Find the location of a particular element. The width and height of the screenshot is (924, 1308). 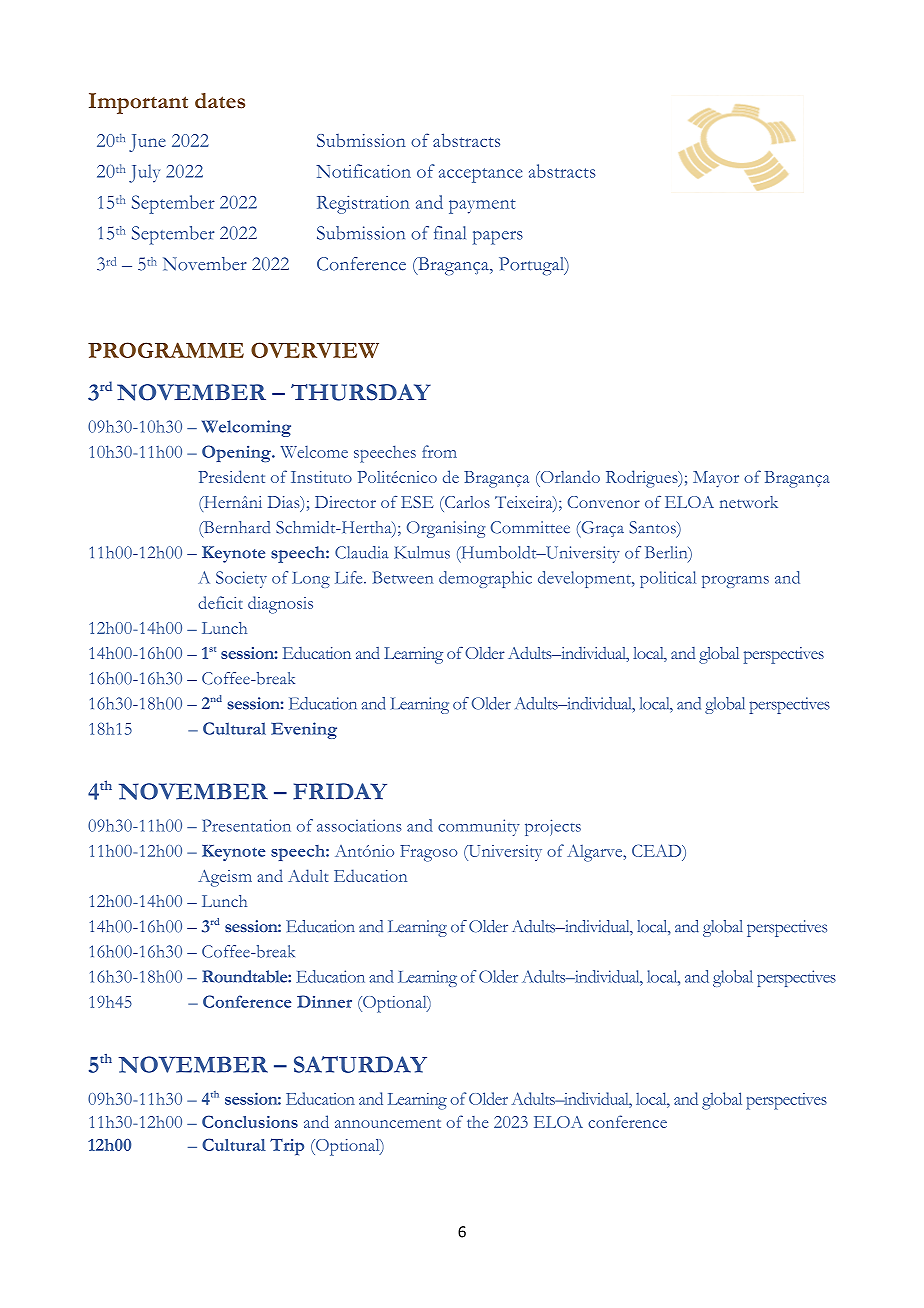

Ageism is located at coordinates (225, 878).
